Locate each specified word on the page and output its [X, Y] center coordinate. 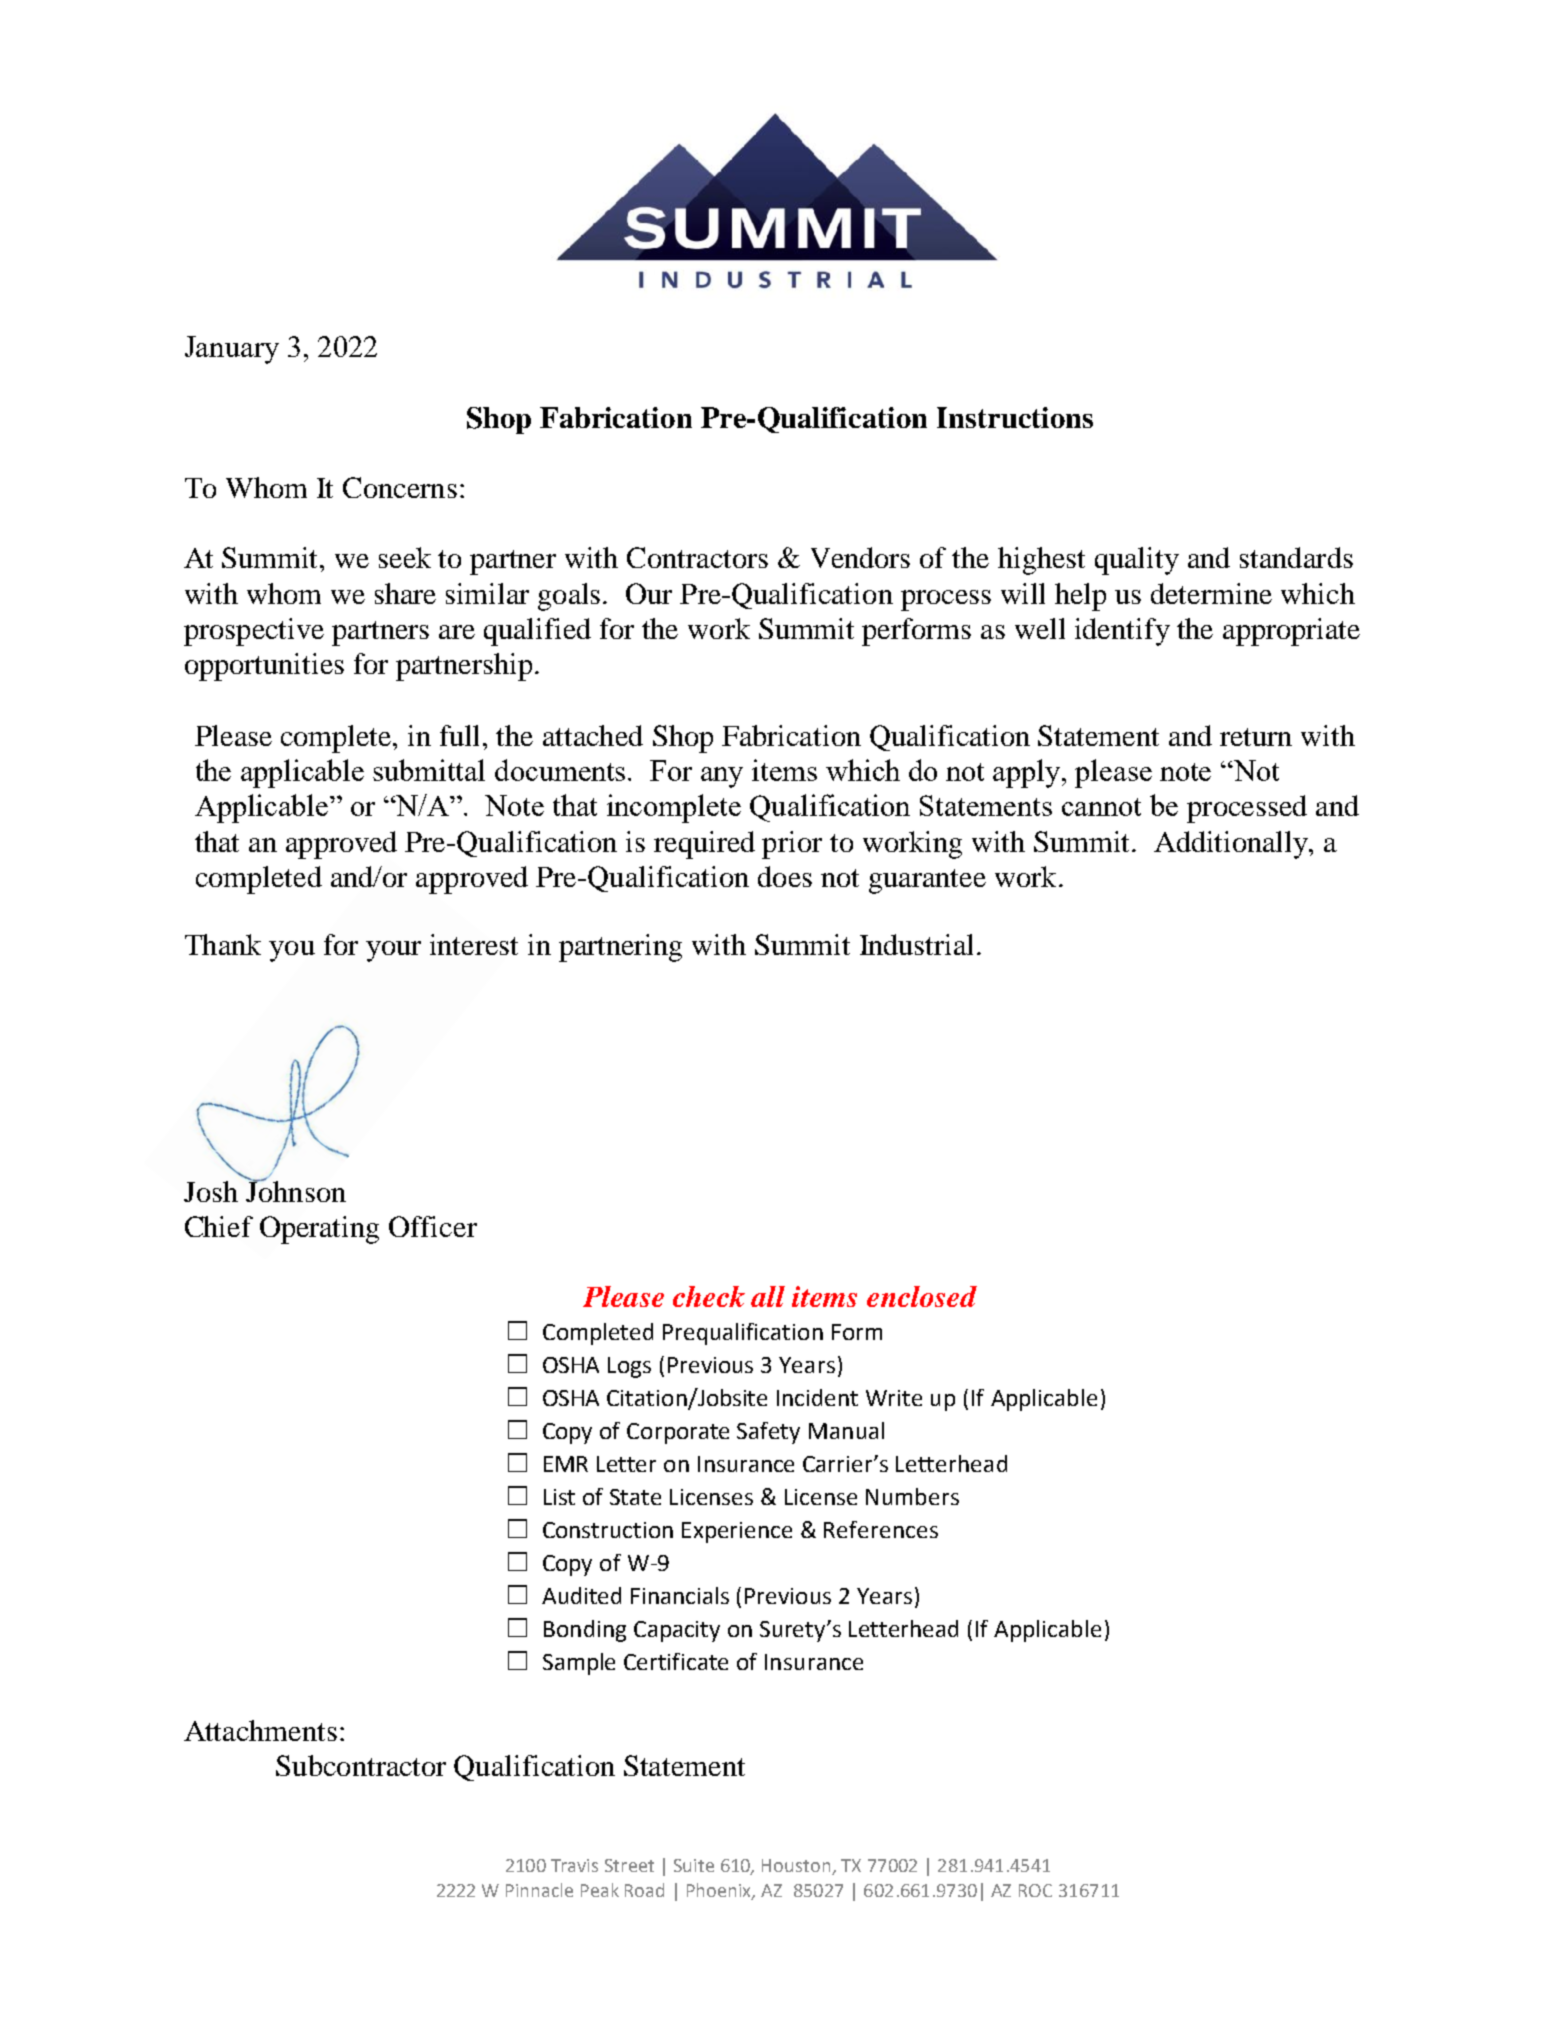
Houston [796, 1865]
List [559, 1497]
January [232, 350]
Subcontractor [361, 1765]
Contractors [697, 557]
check [709, 1296]
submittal [429, 770]
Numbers [912, 1496]
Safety [768, 1433]
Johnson [295, 1190]
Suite [694, 1865]
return [1256, 737]
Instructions [1015, 417]
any [722, 777]
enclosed [922, 1296]
